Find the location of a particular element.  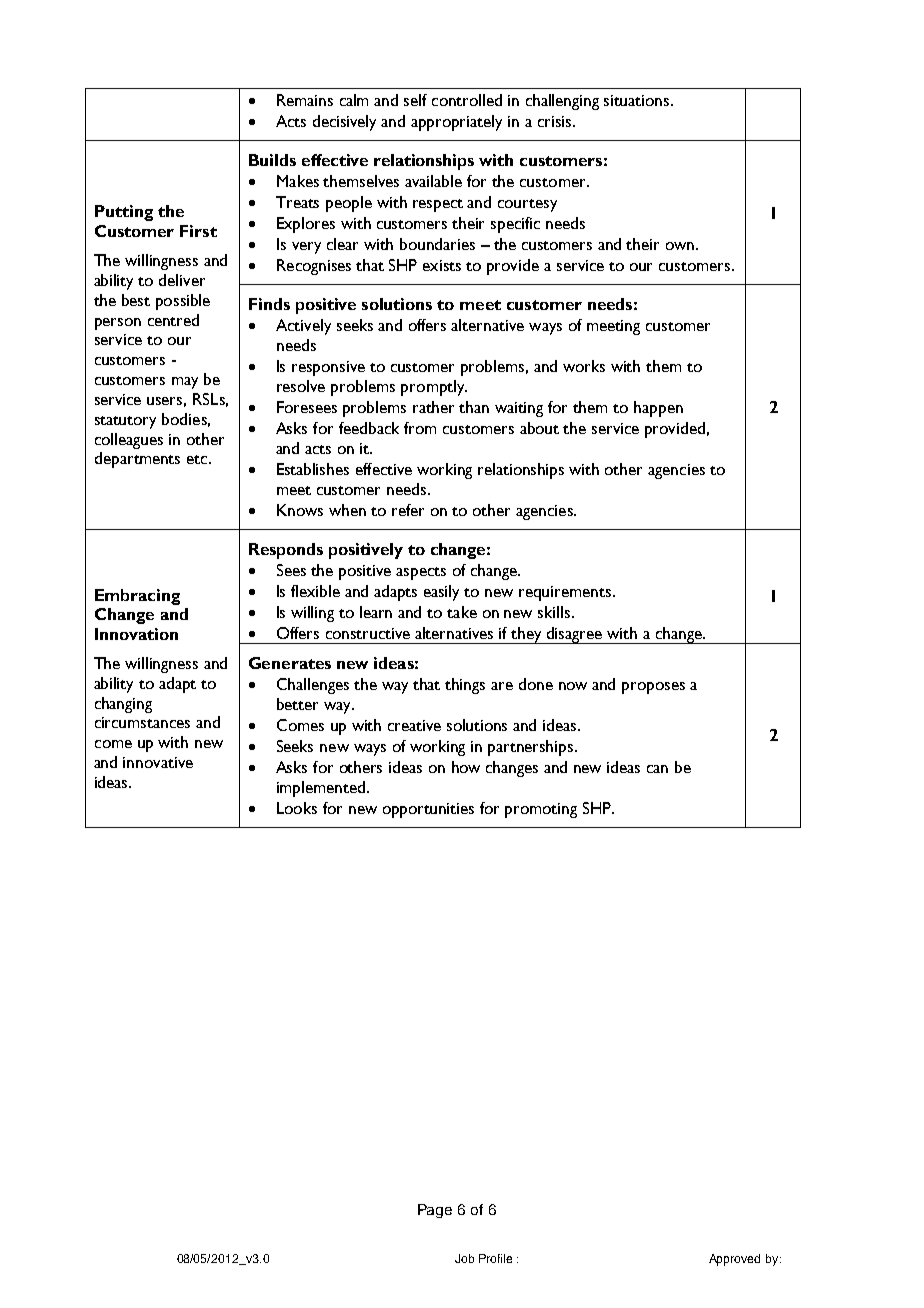

refer is located at coordinates (408, 510).
